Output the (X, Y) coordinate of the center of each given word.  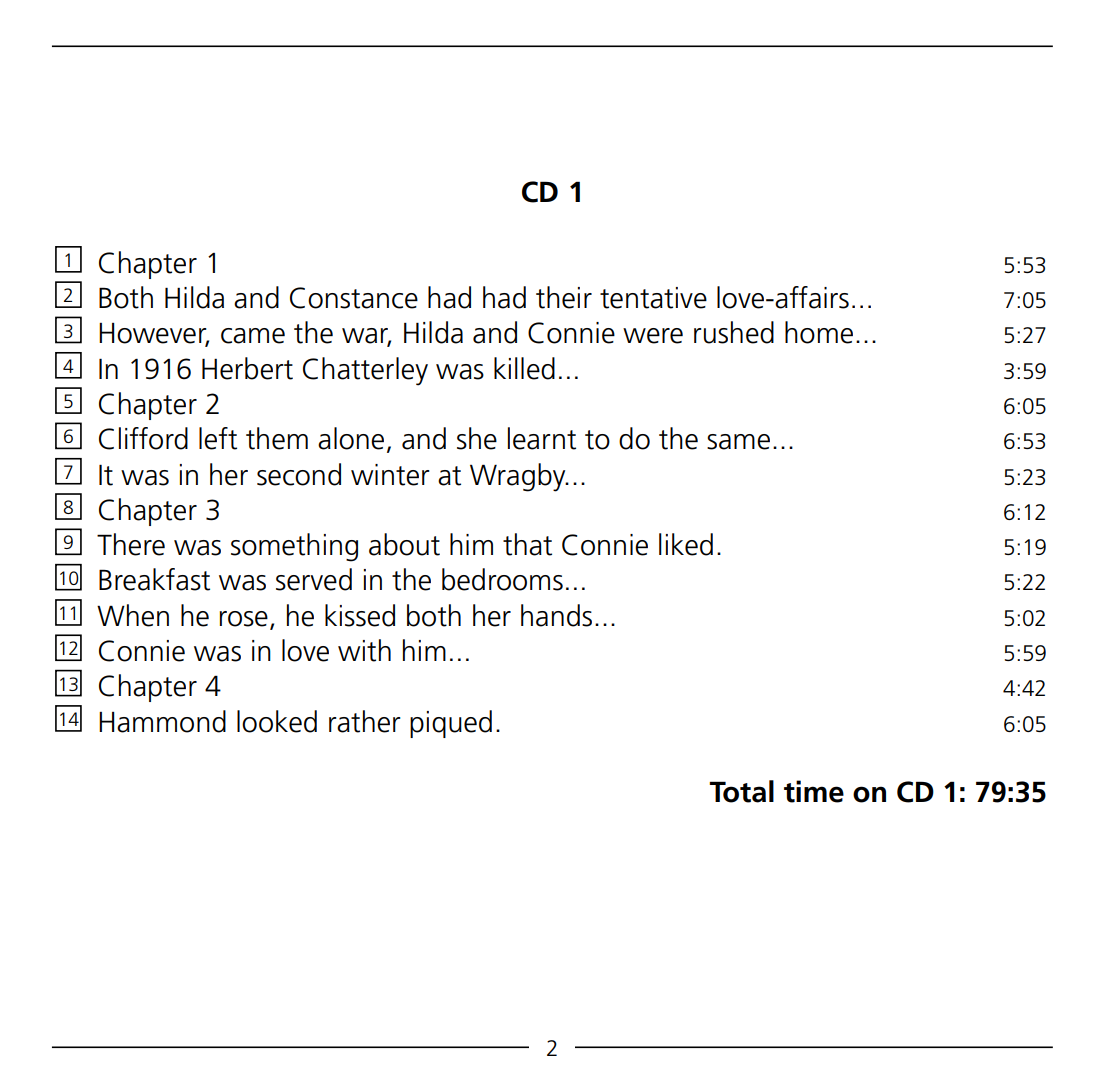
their (564, 297)
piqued (451, 724)
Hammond (162, 721)
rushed (734, 332)
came (253, 336)
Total (741, 791)
